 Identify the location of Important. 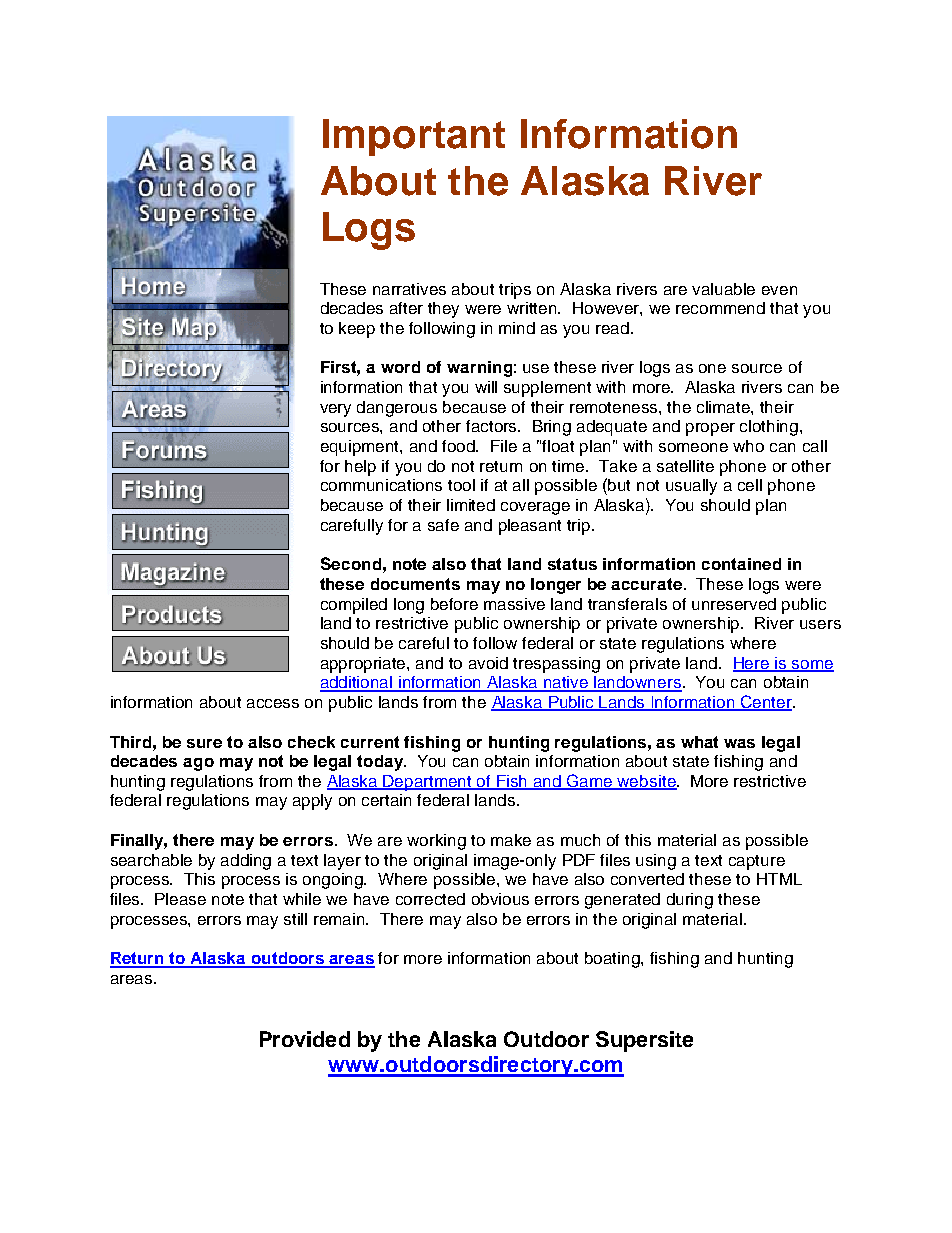
(414, 137).
